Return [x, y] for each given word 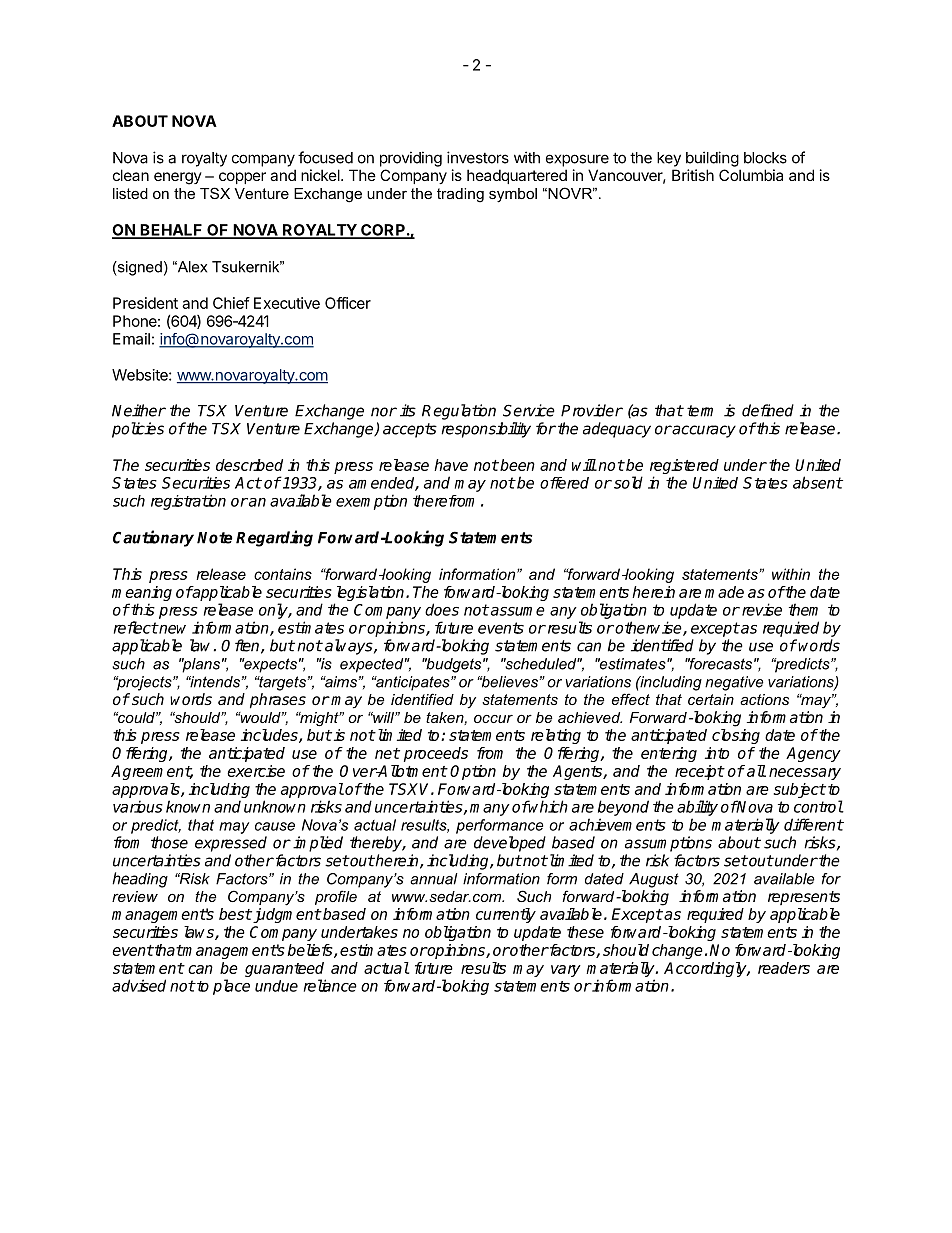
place [231, 987]
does [442, 609]
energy [178, 178]
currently [506, 915]
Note [215, 538]
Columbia [751, 175]
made [724, 592]
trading [460, 195]
